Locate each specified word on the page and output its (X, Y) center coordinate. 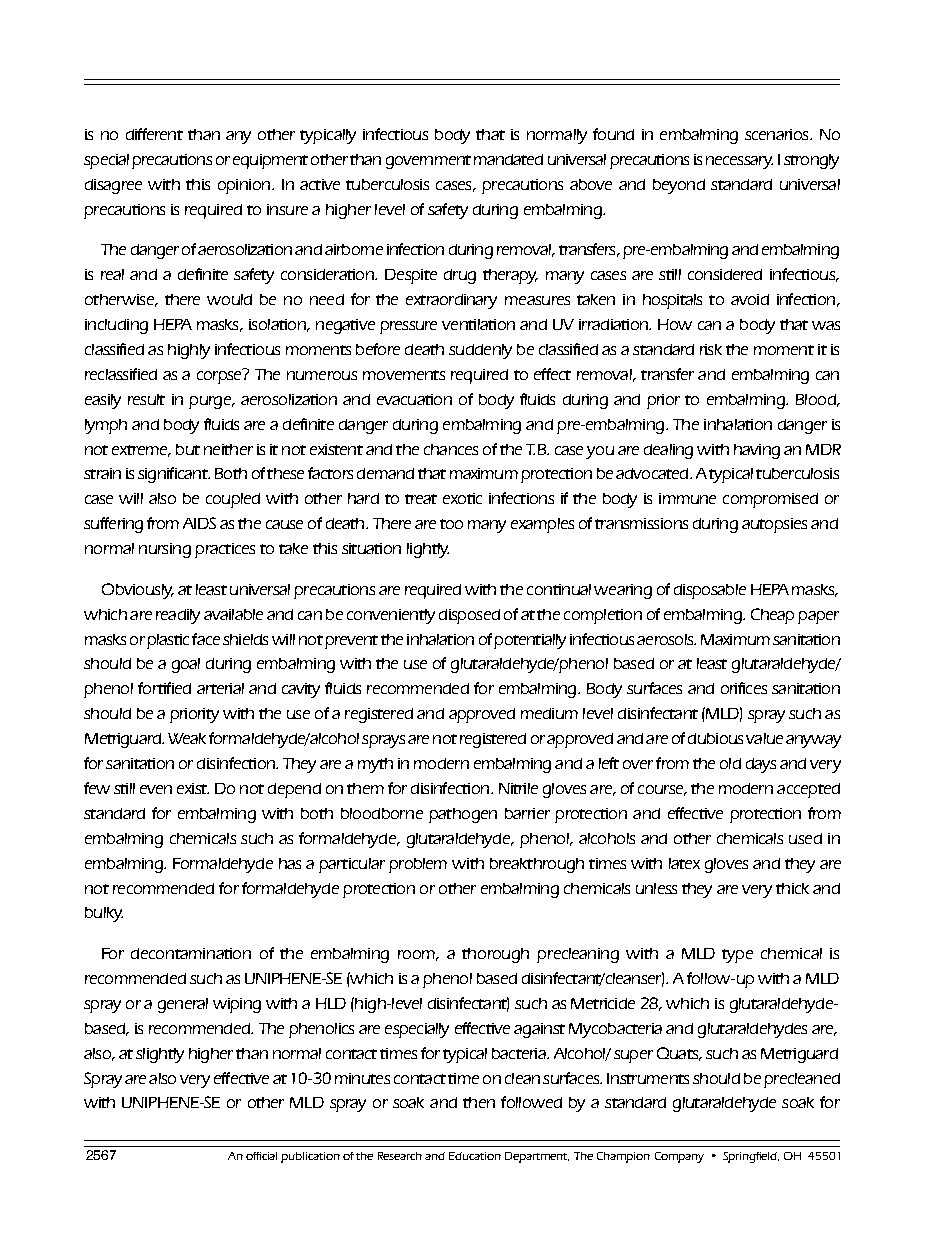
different (154, 134)
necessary (739, 162)
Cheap (772, 616)
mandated (508, 159)
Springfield (751, 1157)
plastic (168, 641)
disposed (469, 616)
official (261, 1156)
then (479, 1102)
